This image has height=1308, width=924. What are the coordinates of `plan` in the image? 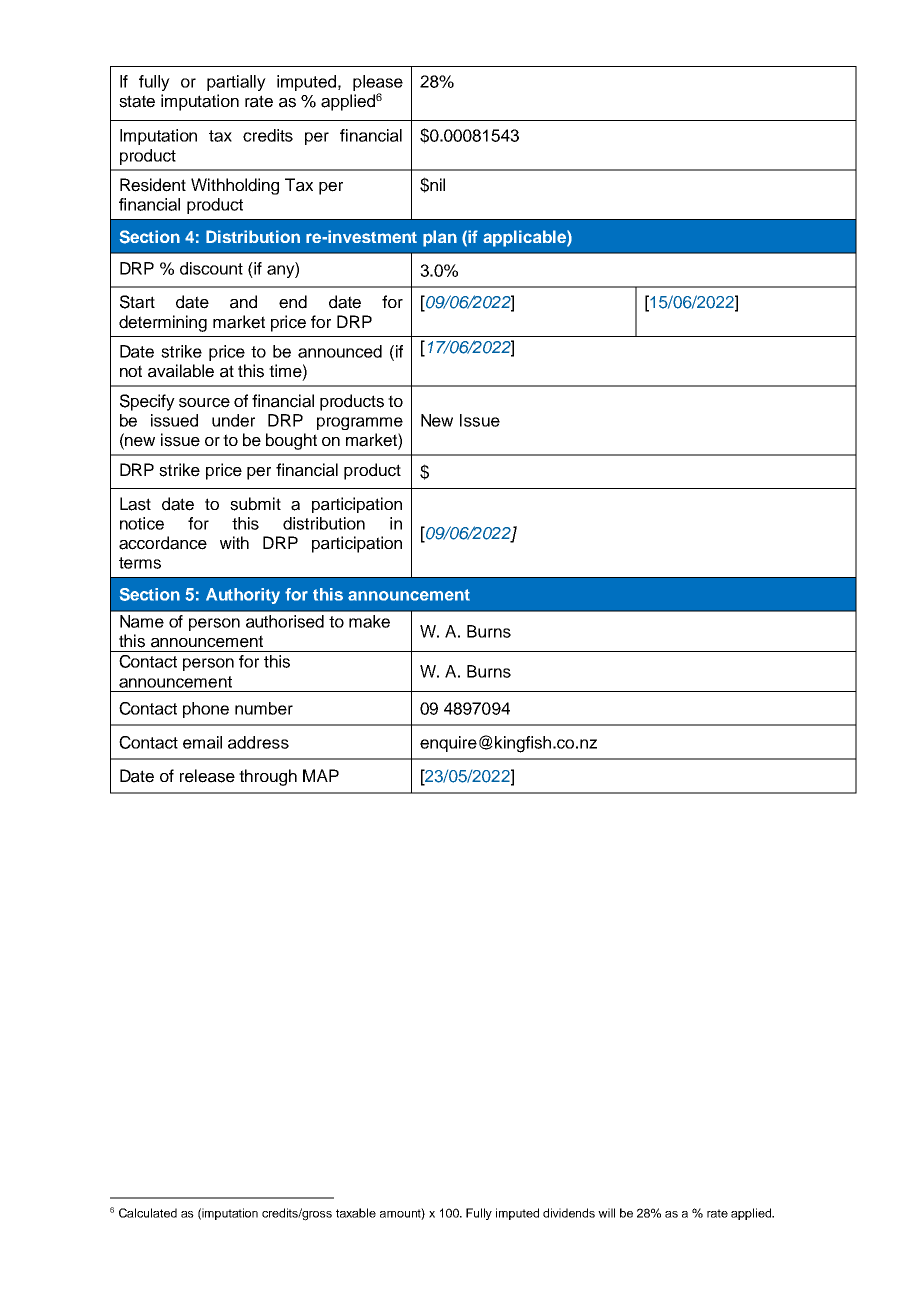 It's located at (440, 238).
